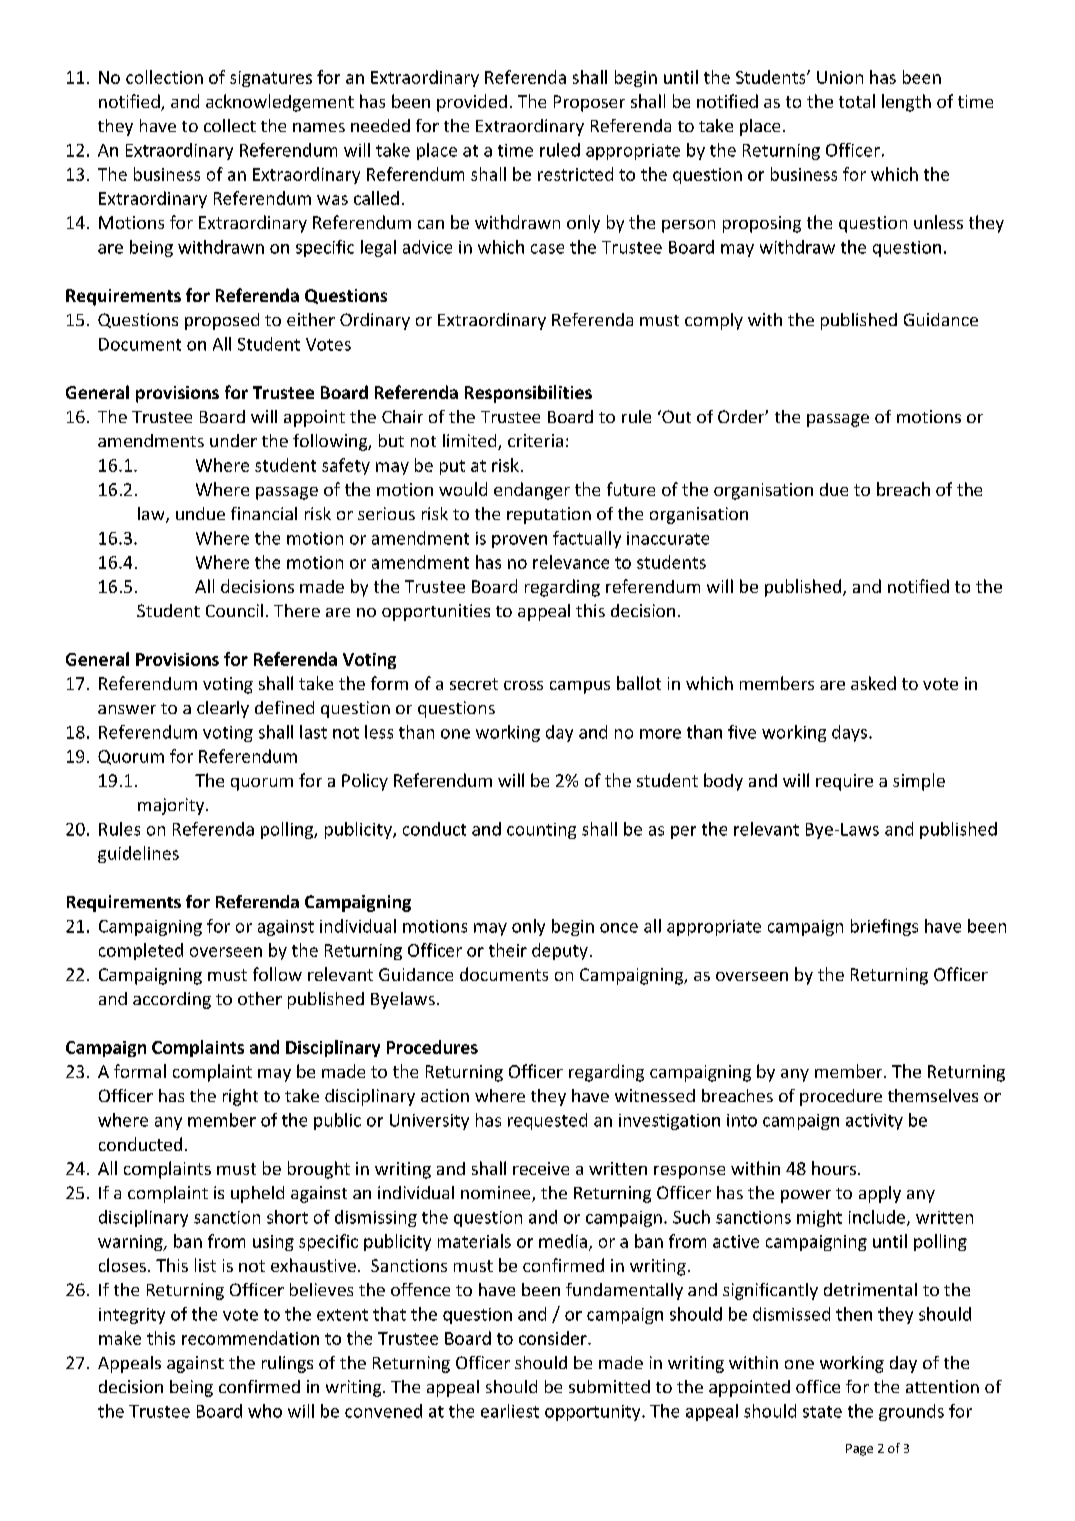 The image size is (1075, 1521). Describe the element at coordinates (223, 709) in the screenshot. I see `clearly` at that location.
